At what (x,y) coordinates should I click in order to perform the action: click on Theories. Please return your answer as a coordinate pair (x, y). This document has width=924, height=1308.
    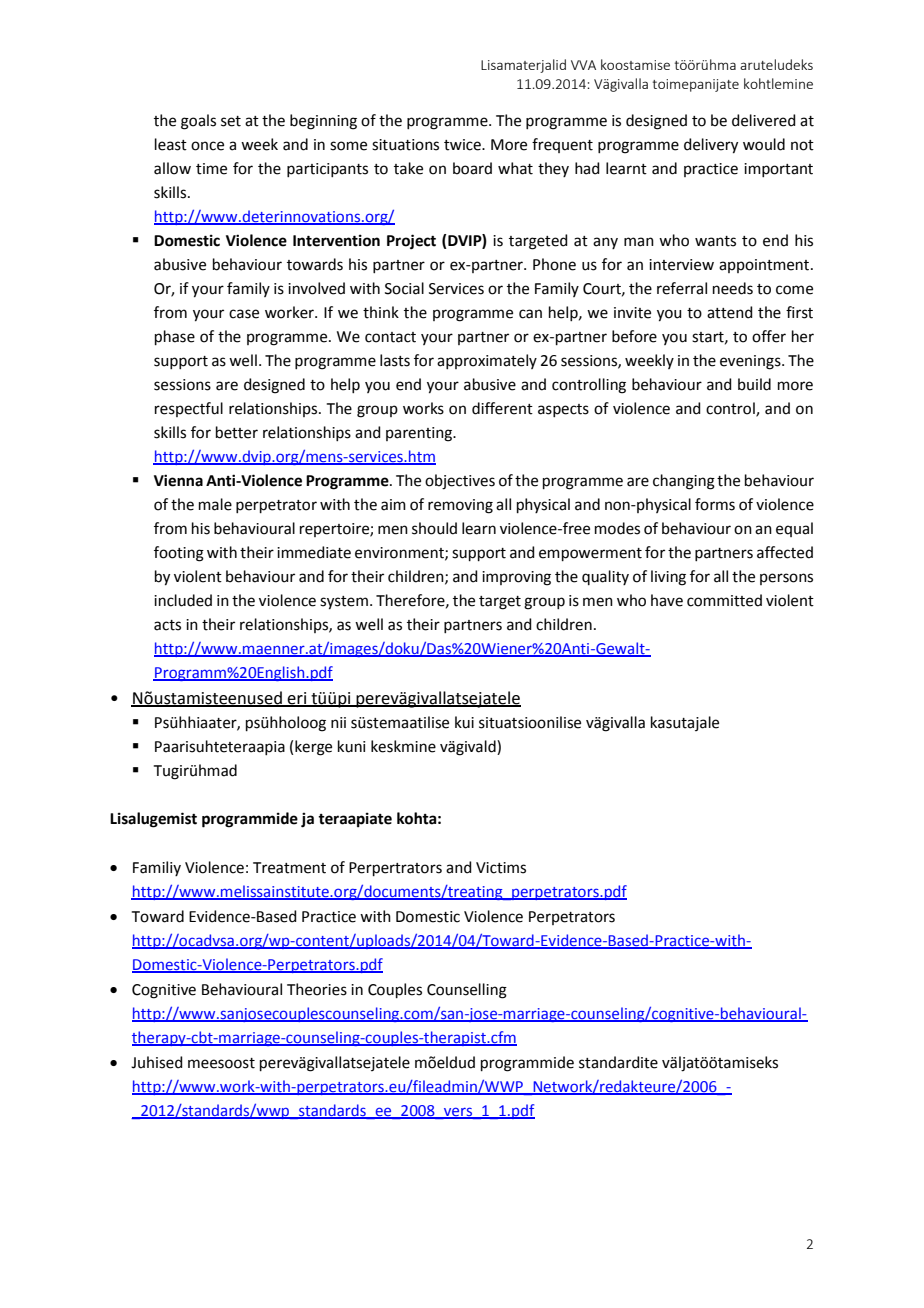
    Looking at the image, I should click on (317, 989).
